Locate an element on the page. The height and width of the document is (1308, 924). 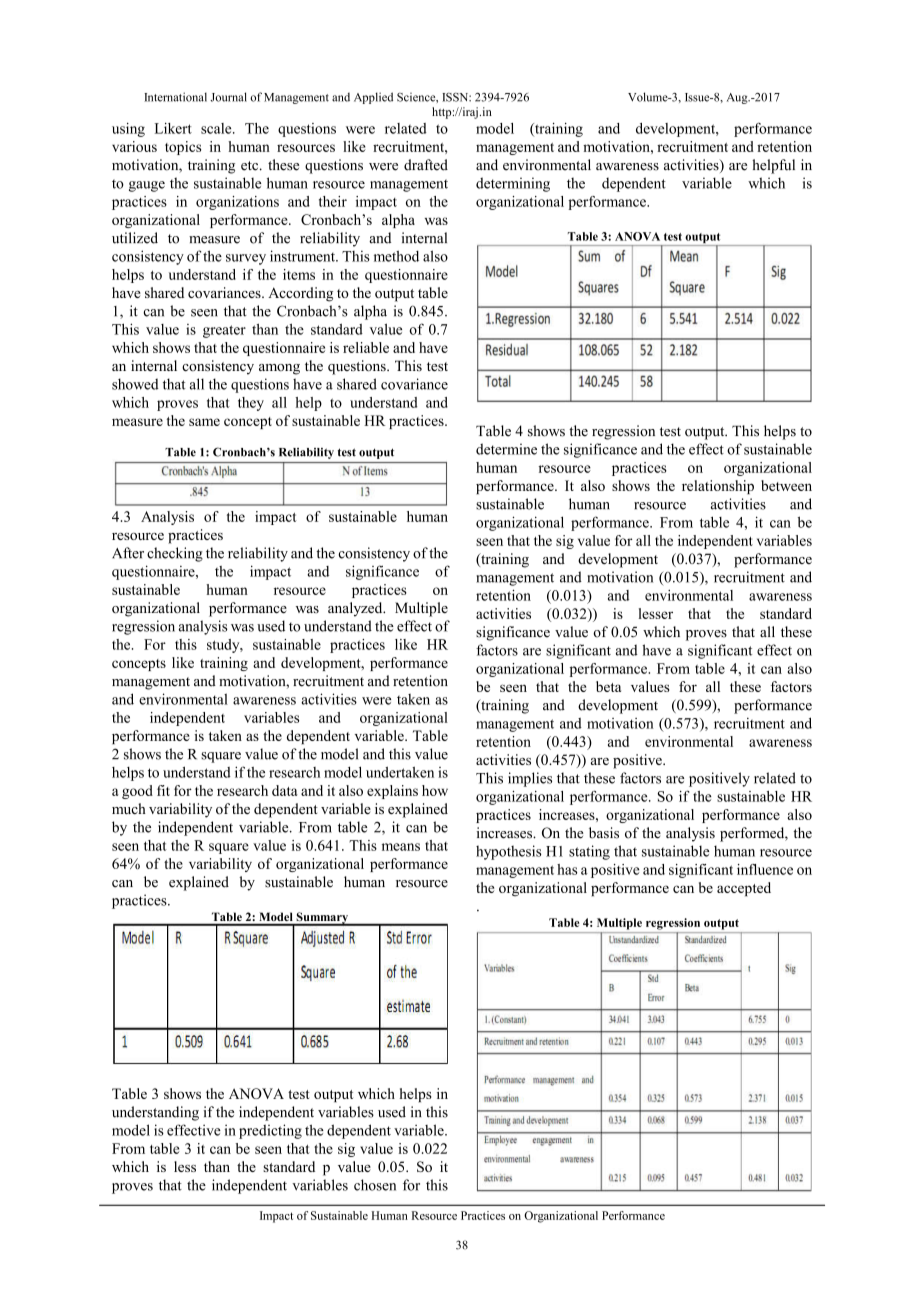
drafted is located at coordinates (426, 165).
